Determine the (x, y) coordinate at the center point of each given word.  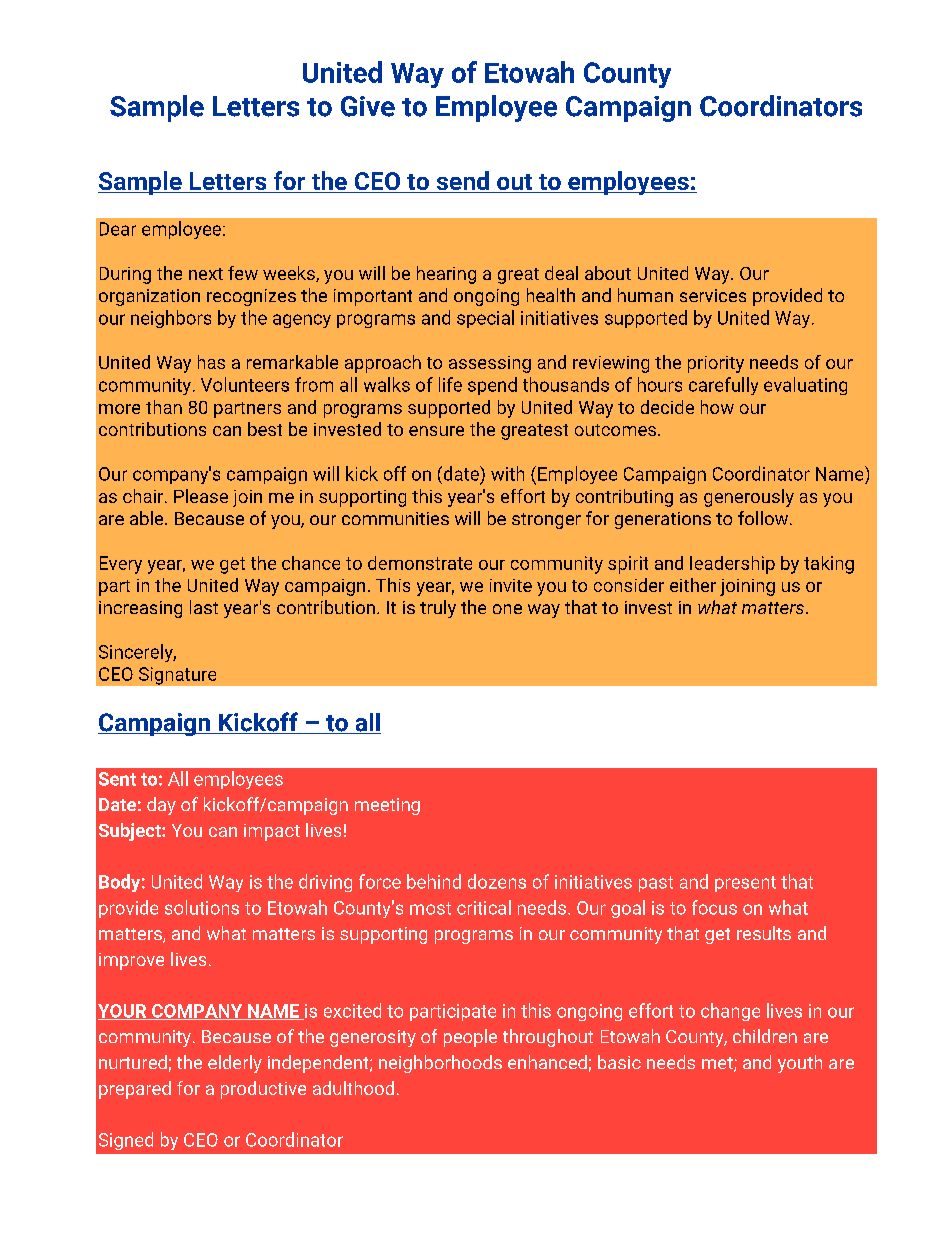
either (693, 585)
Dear (118, 229)
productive (263, 1090)
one (507, 609)
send (462, 182)
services (713, 295)
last (204, 607)
